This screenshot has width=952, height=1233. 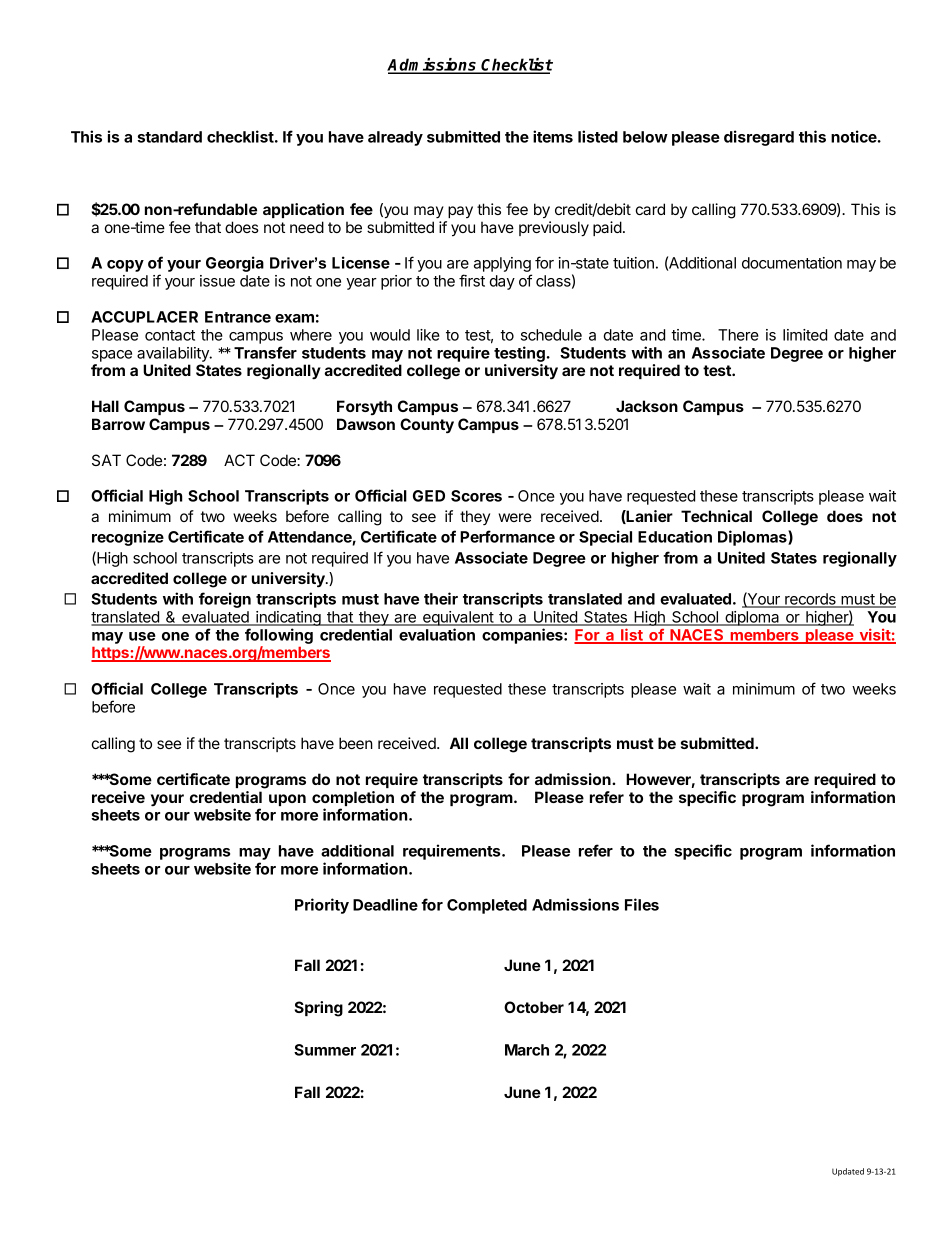 What do you see at coordinates (441, 598) in the screenshot?
I see `their` at bounding box center [441, 598].
